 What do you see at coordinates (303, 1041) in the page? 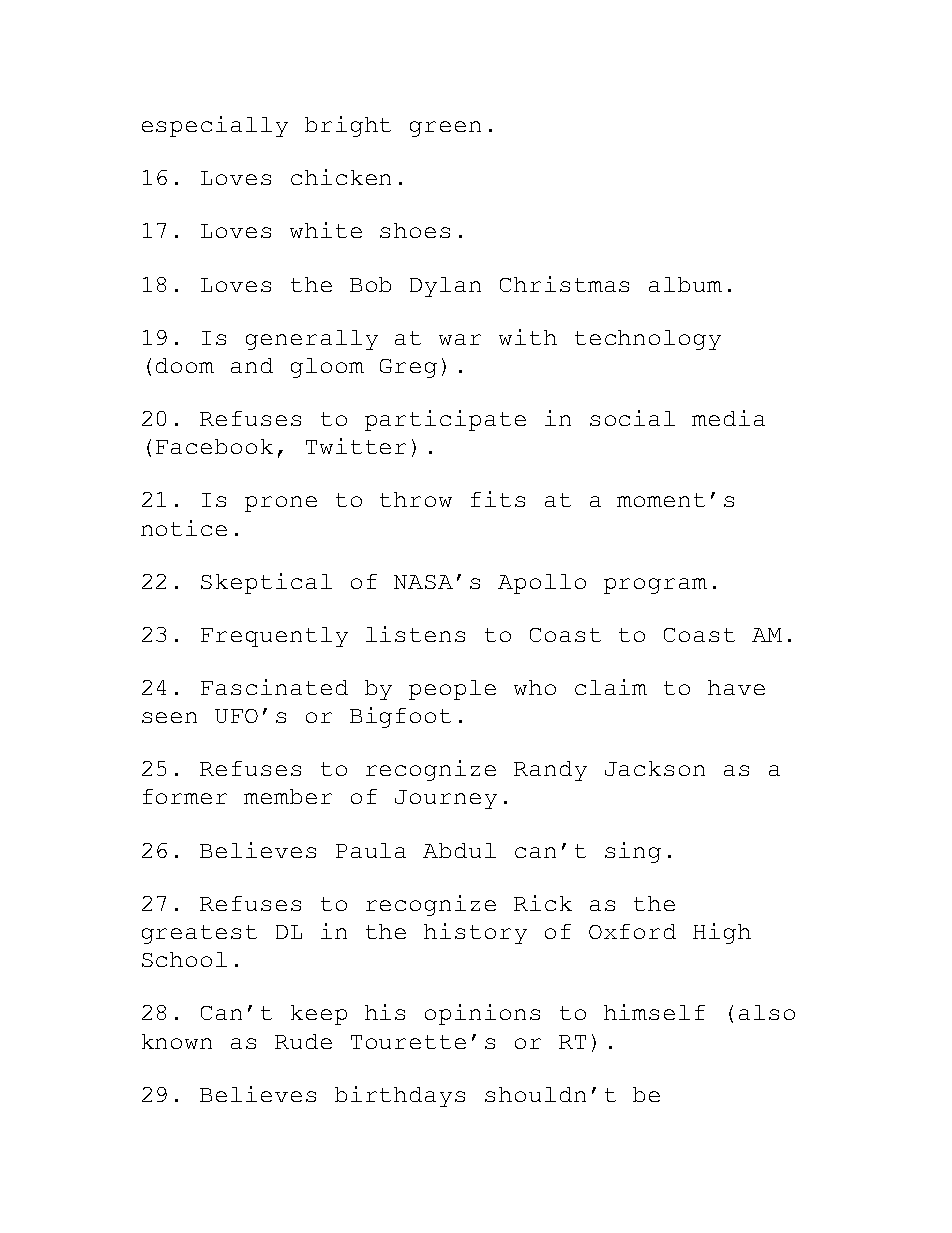
I see `Rude` at bounding box center [303, 1041].
